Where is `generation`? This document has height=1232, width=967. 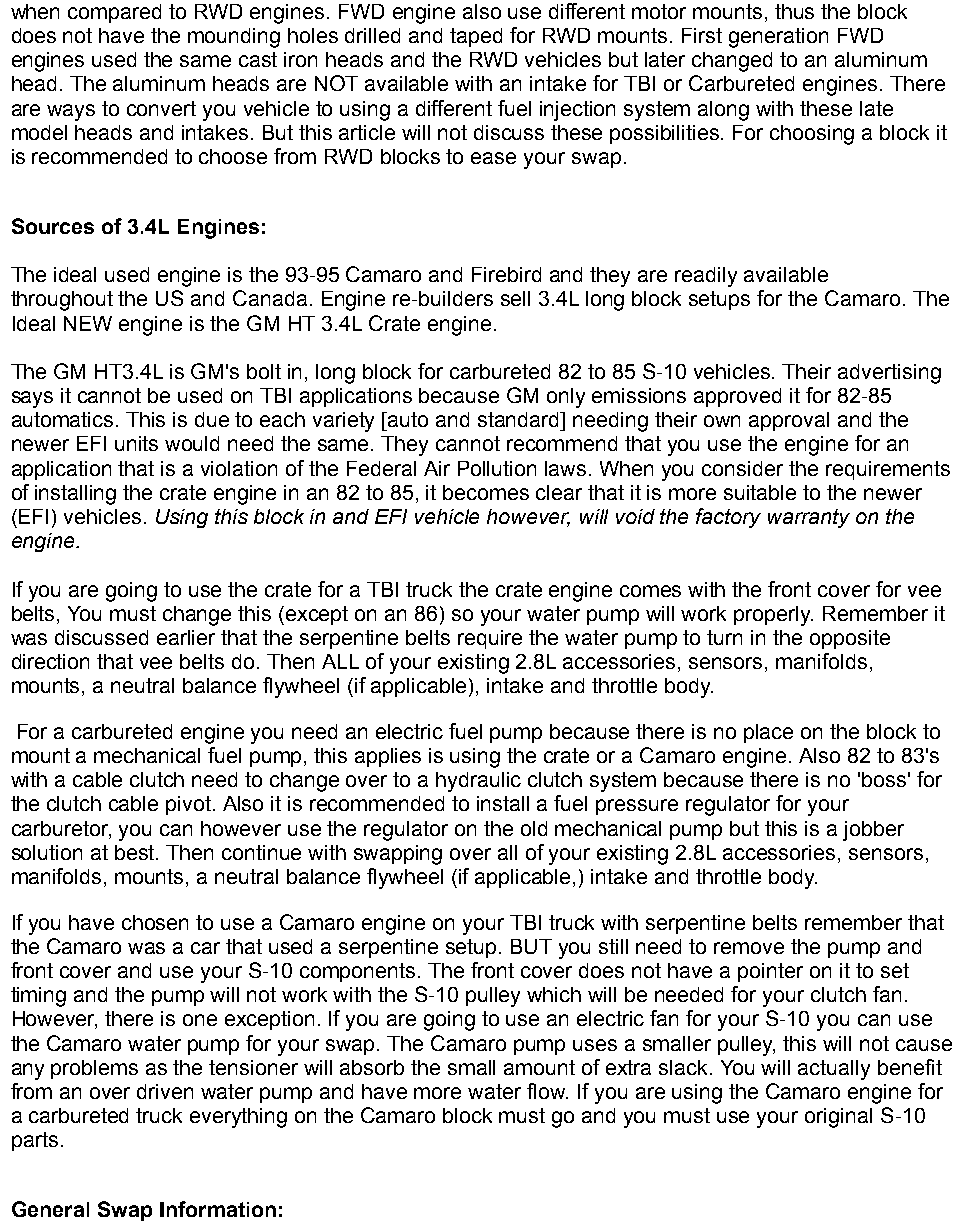 generation is located at coordinates (778, 38).
